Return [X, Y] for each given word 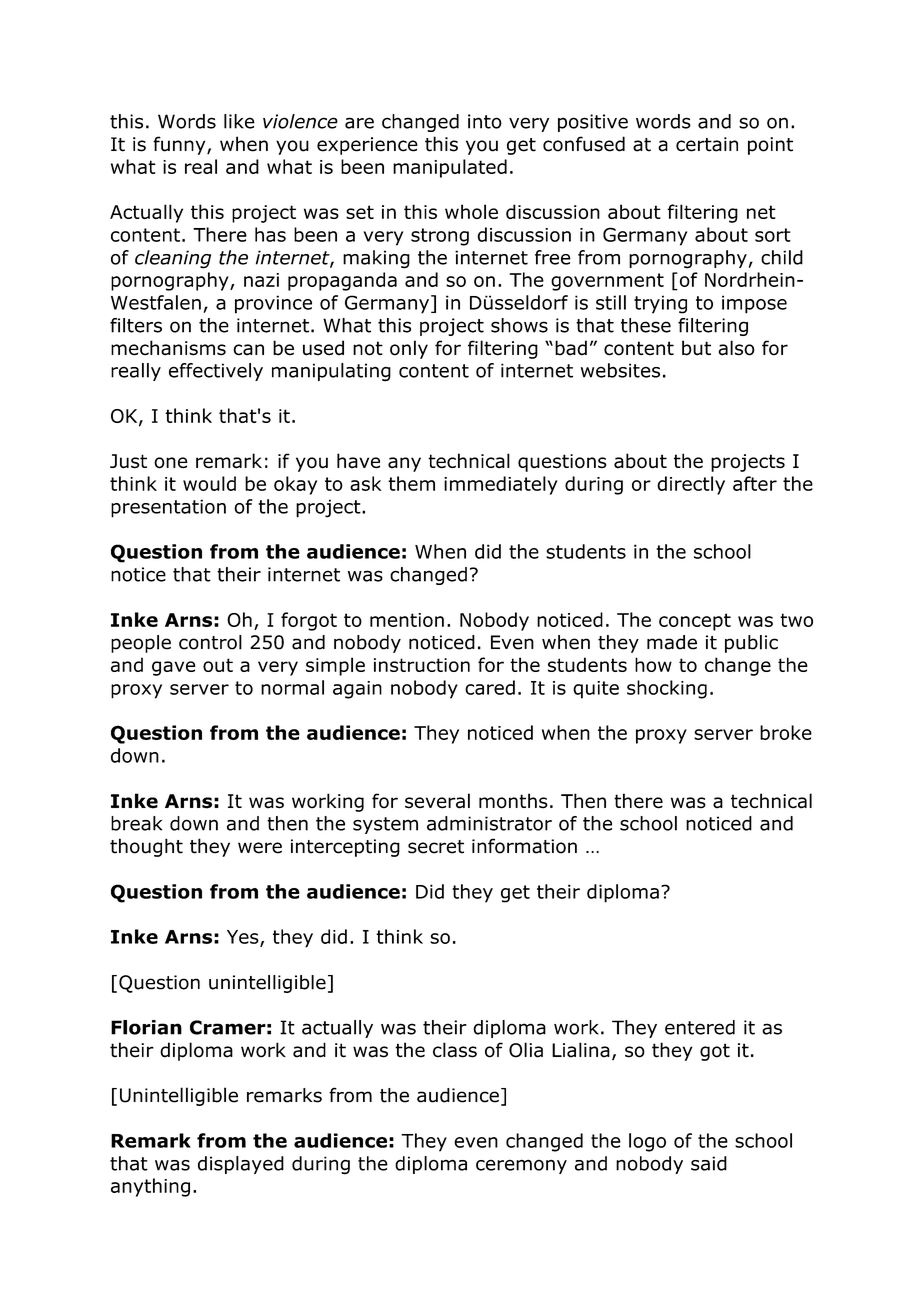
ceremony [521, 1166]
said [709, 1163]
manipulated [450, 168]
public [751, 644]
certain [707, 144]
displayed [241, 1165]
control [210, 642]
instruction [422, 665]
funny [180, 145]
